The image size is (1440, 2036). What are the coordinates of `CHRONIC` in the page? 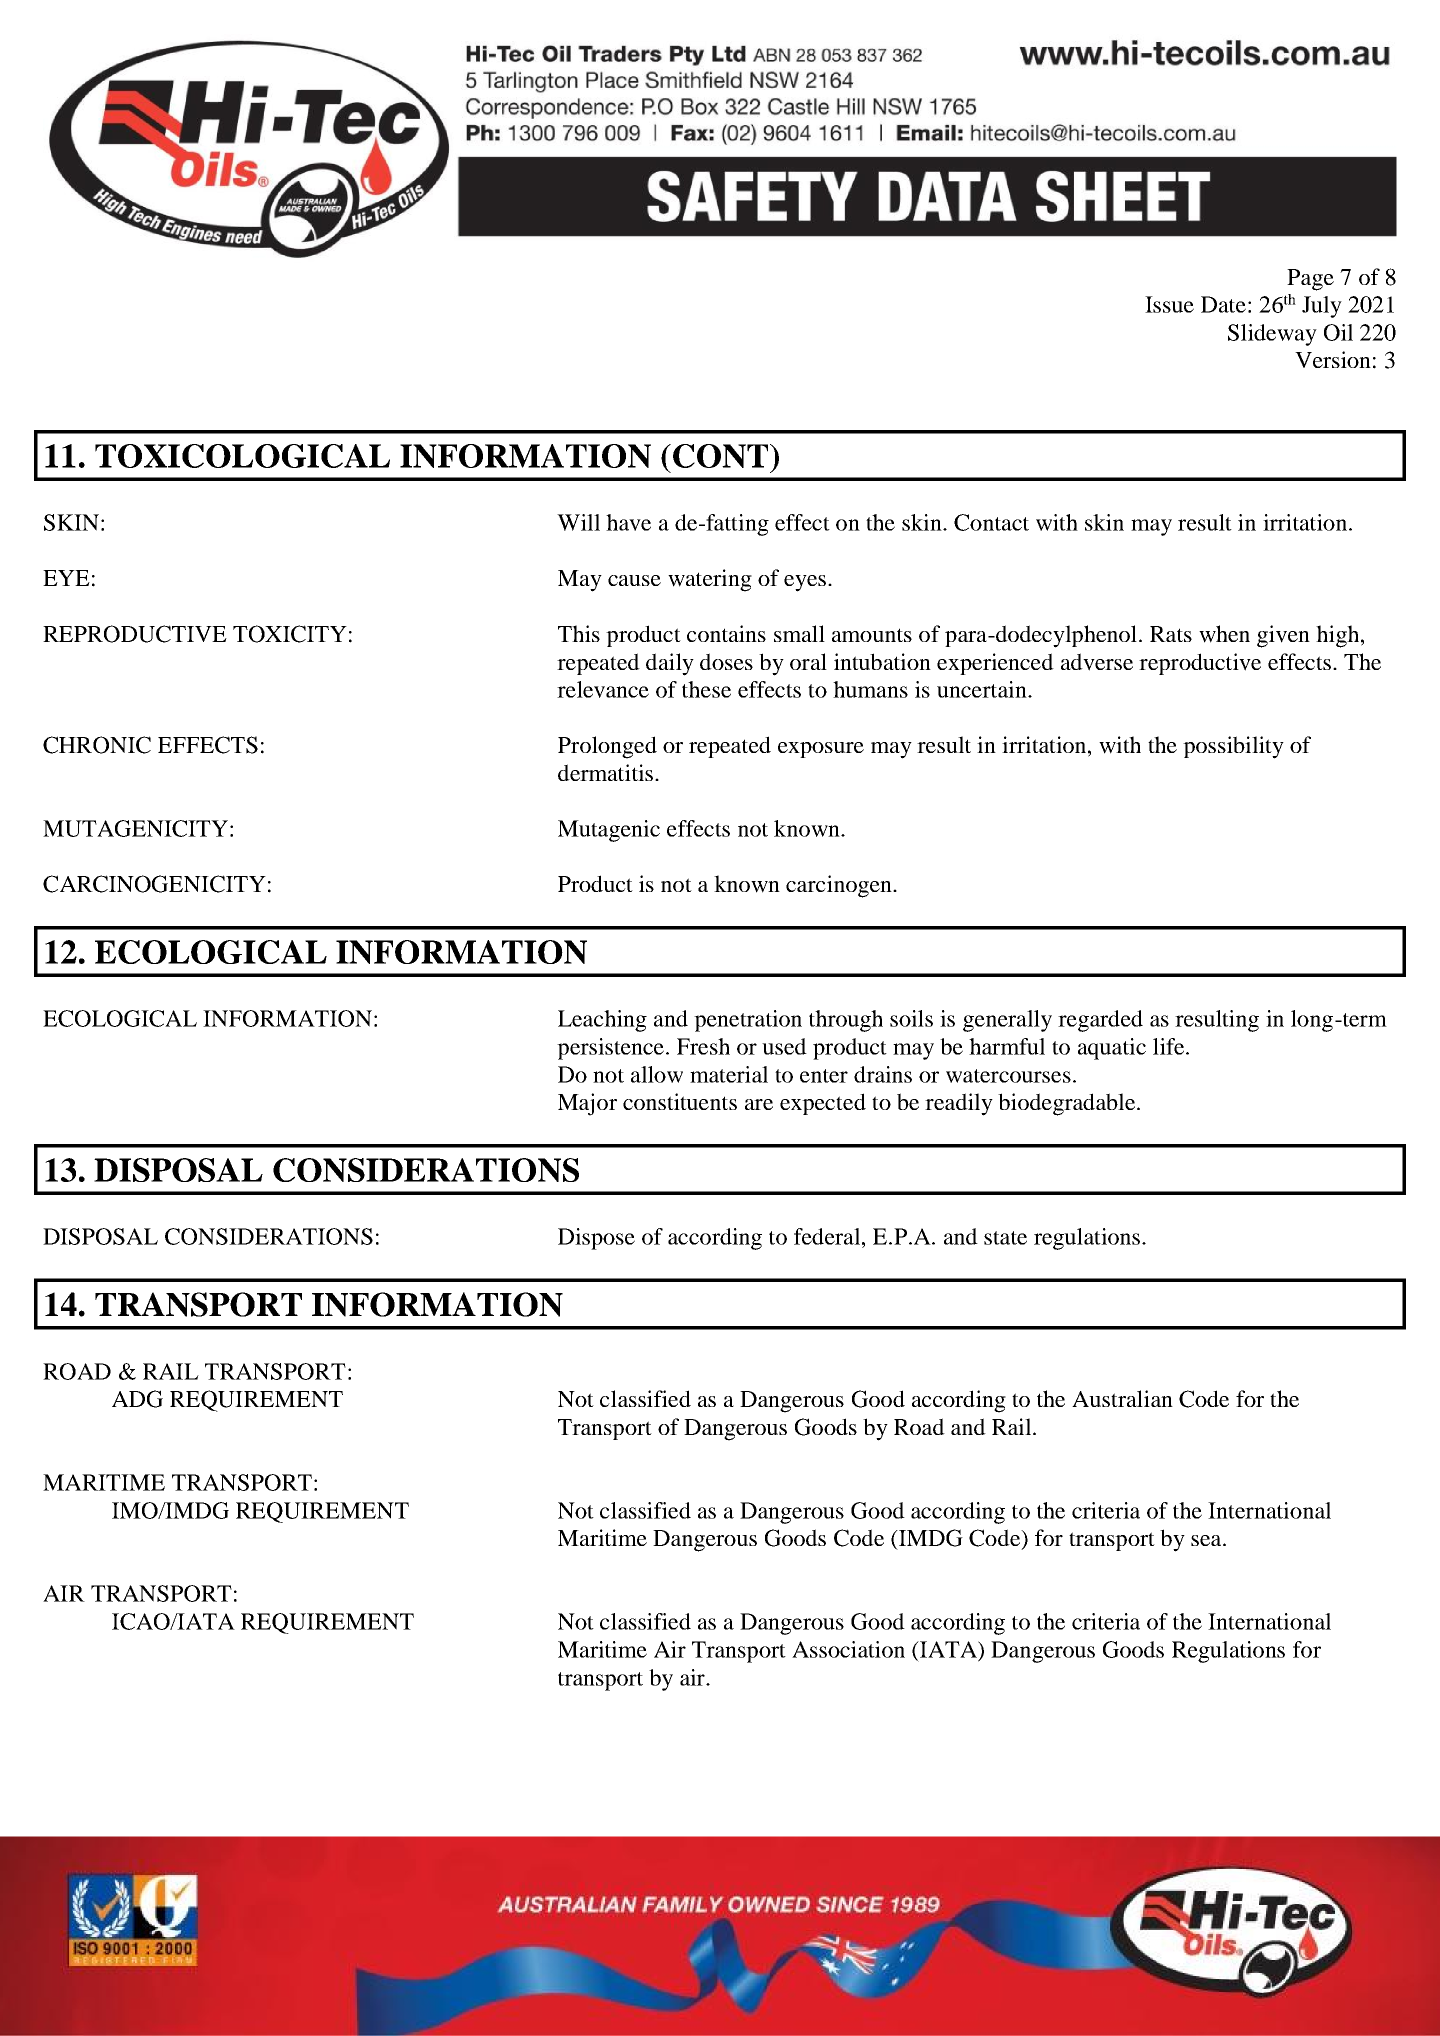 It's located at (97, 745).
